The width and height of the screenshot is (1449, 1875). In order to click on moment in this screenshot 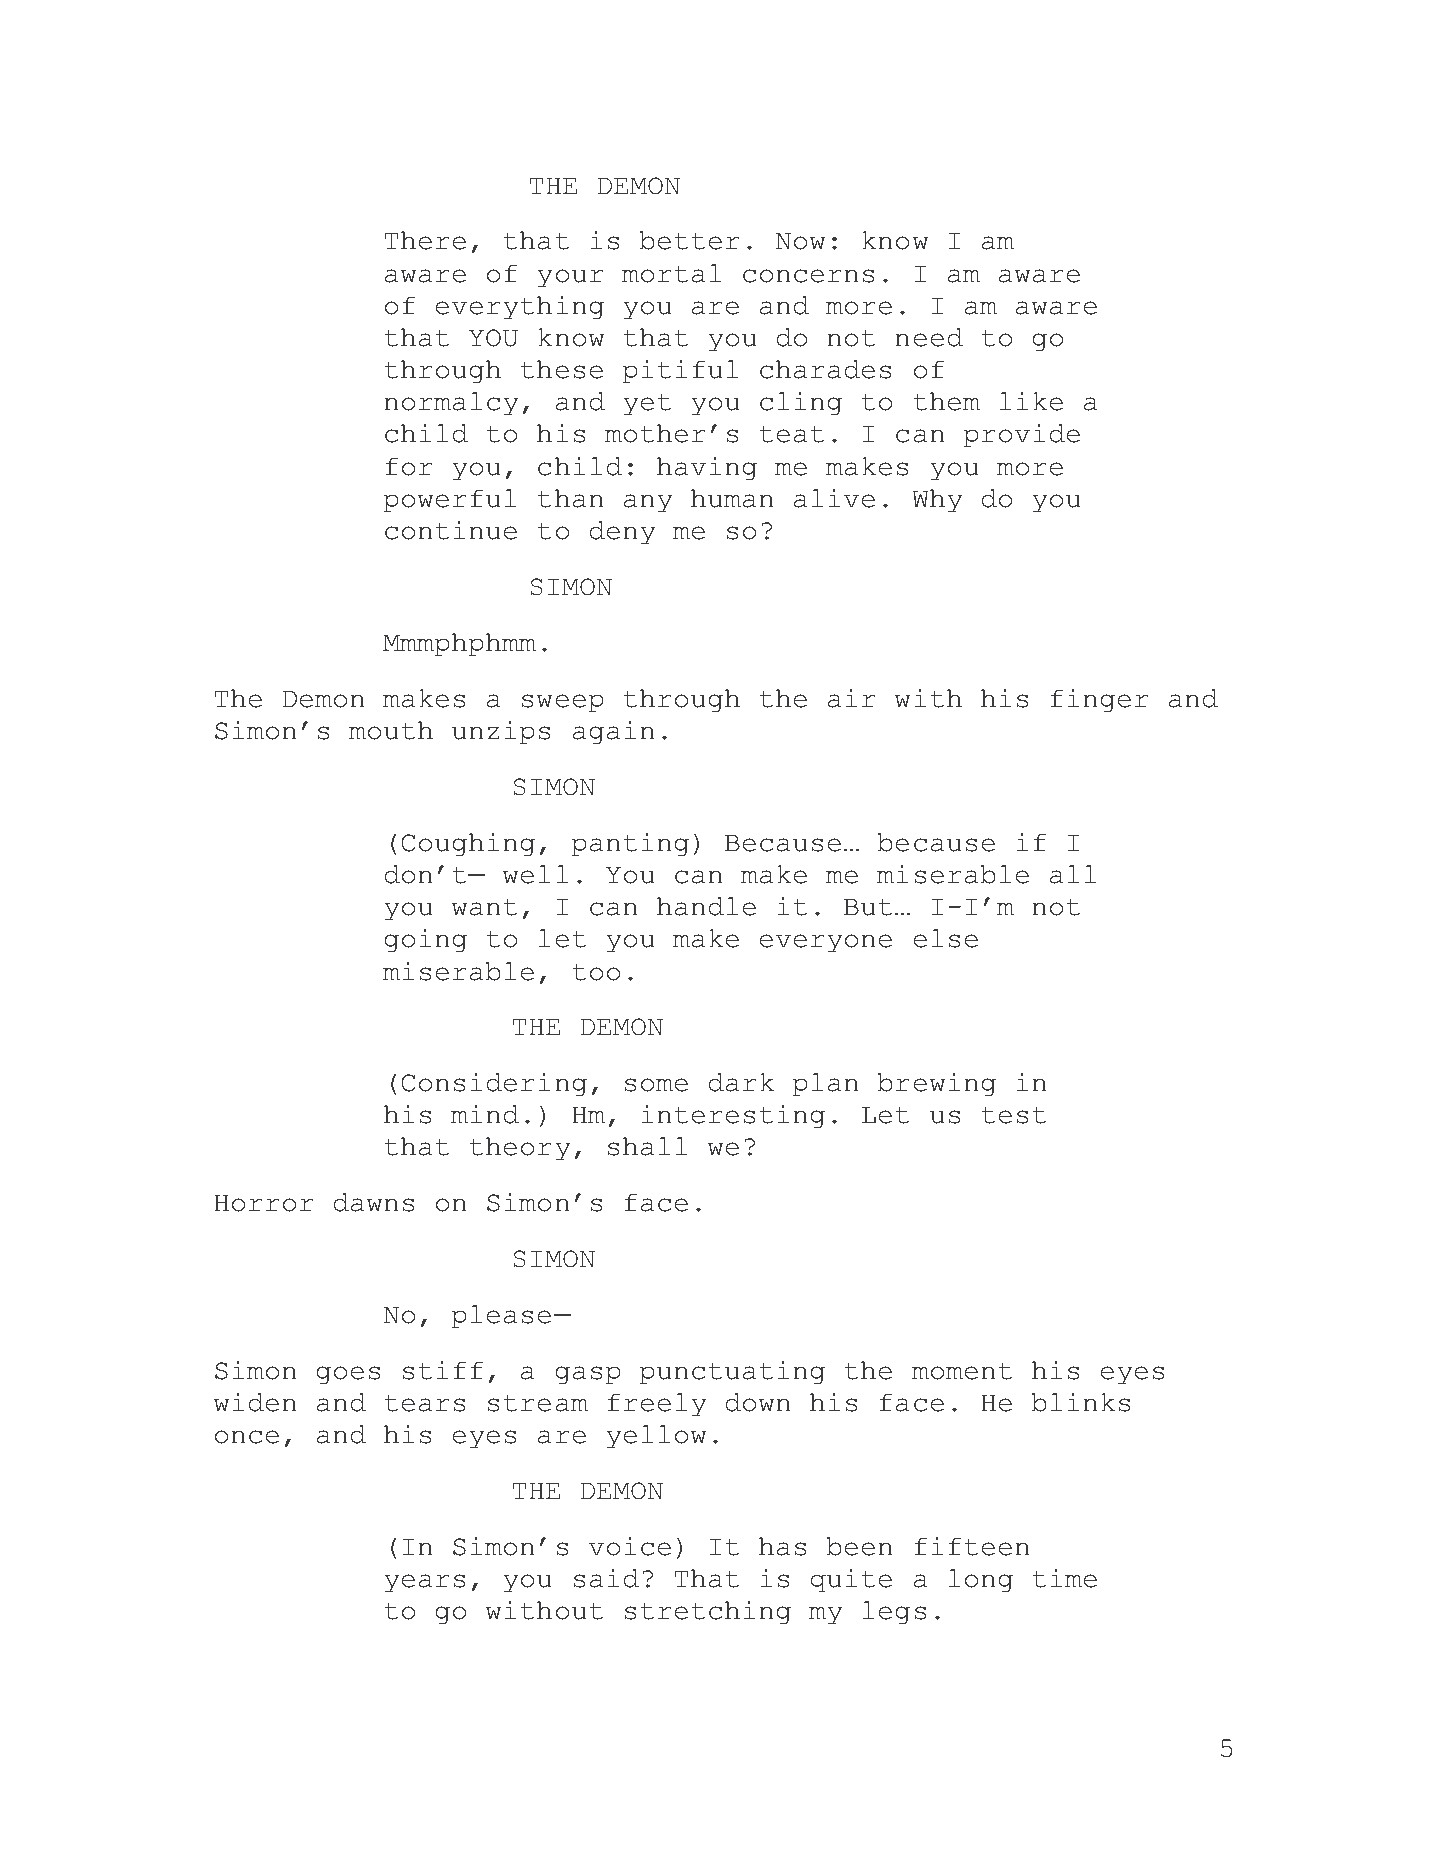, I will do `click(962, 1371)`.
